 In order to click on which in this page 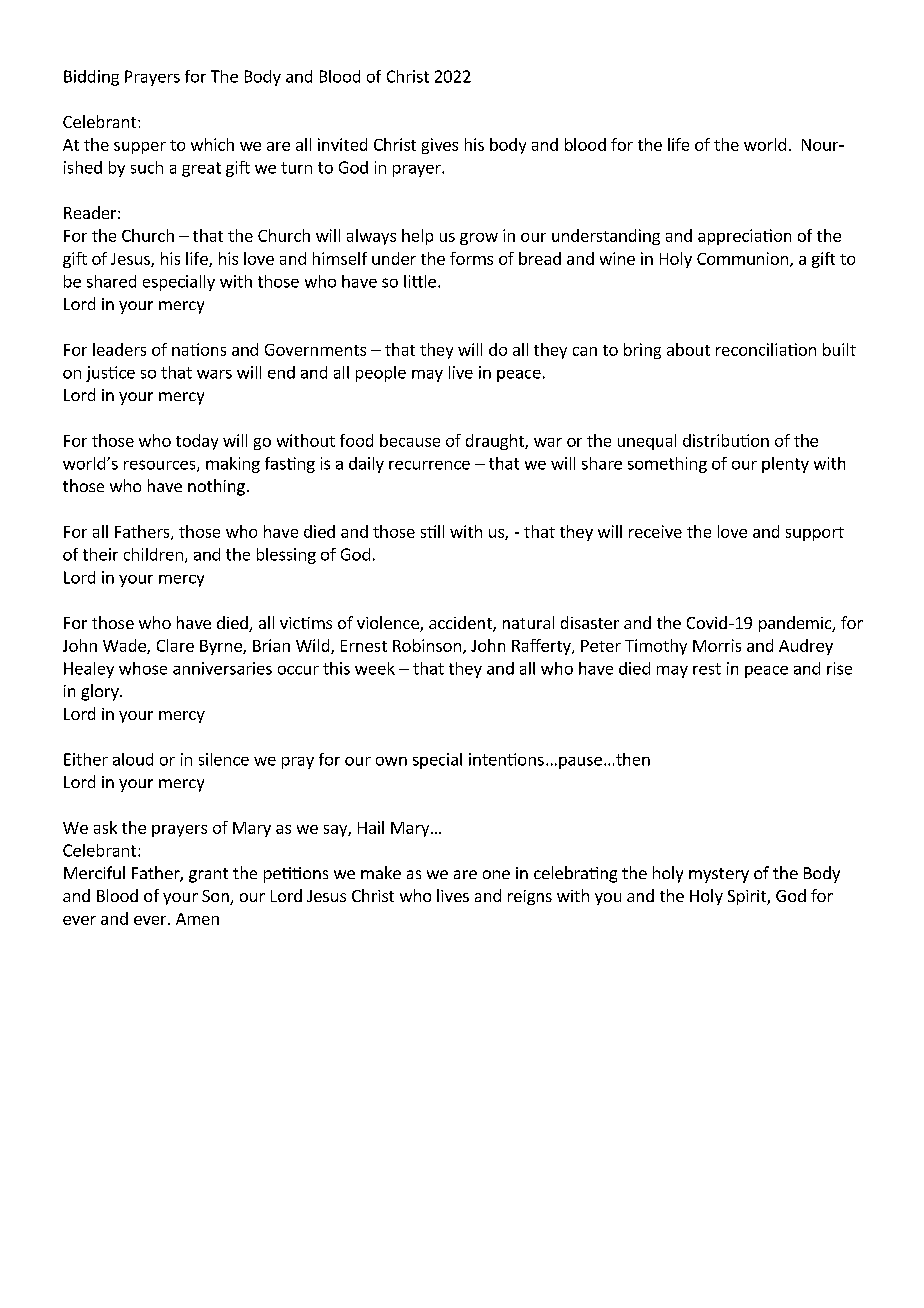, I will do `click(212, 144)`.
